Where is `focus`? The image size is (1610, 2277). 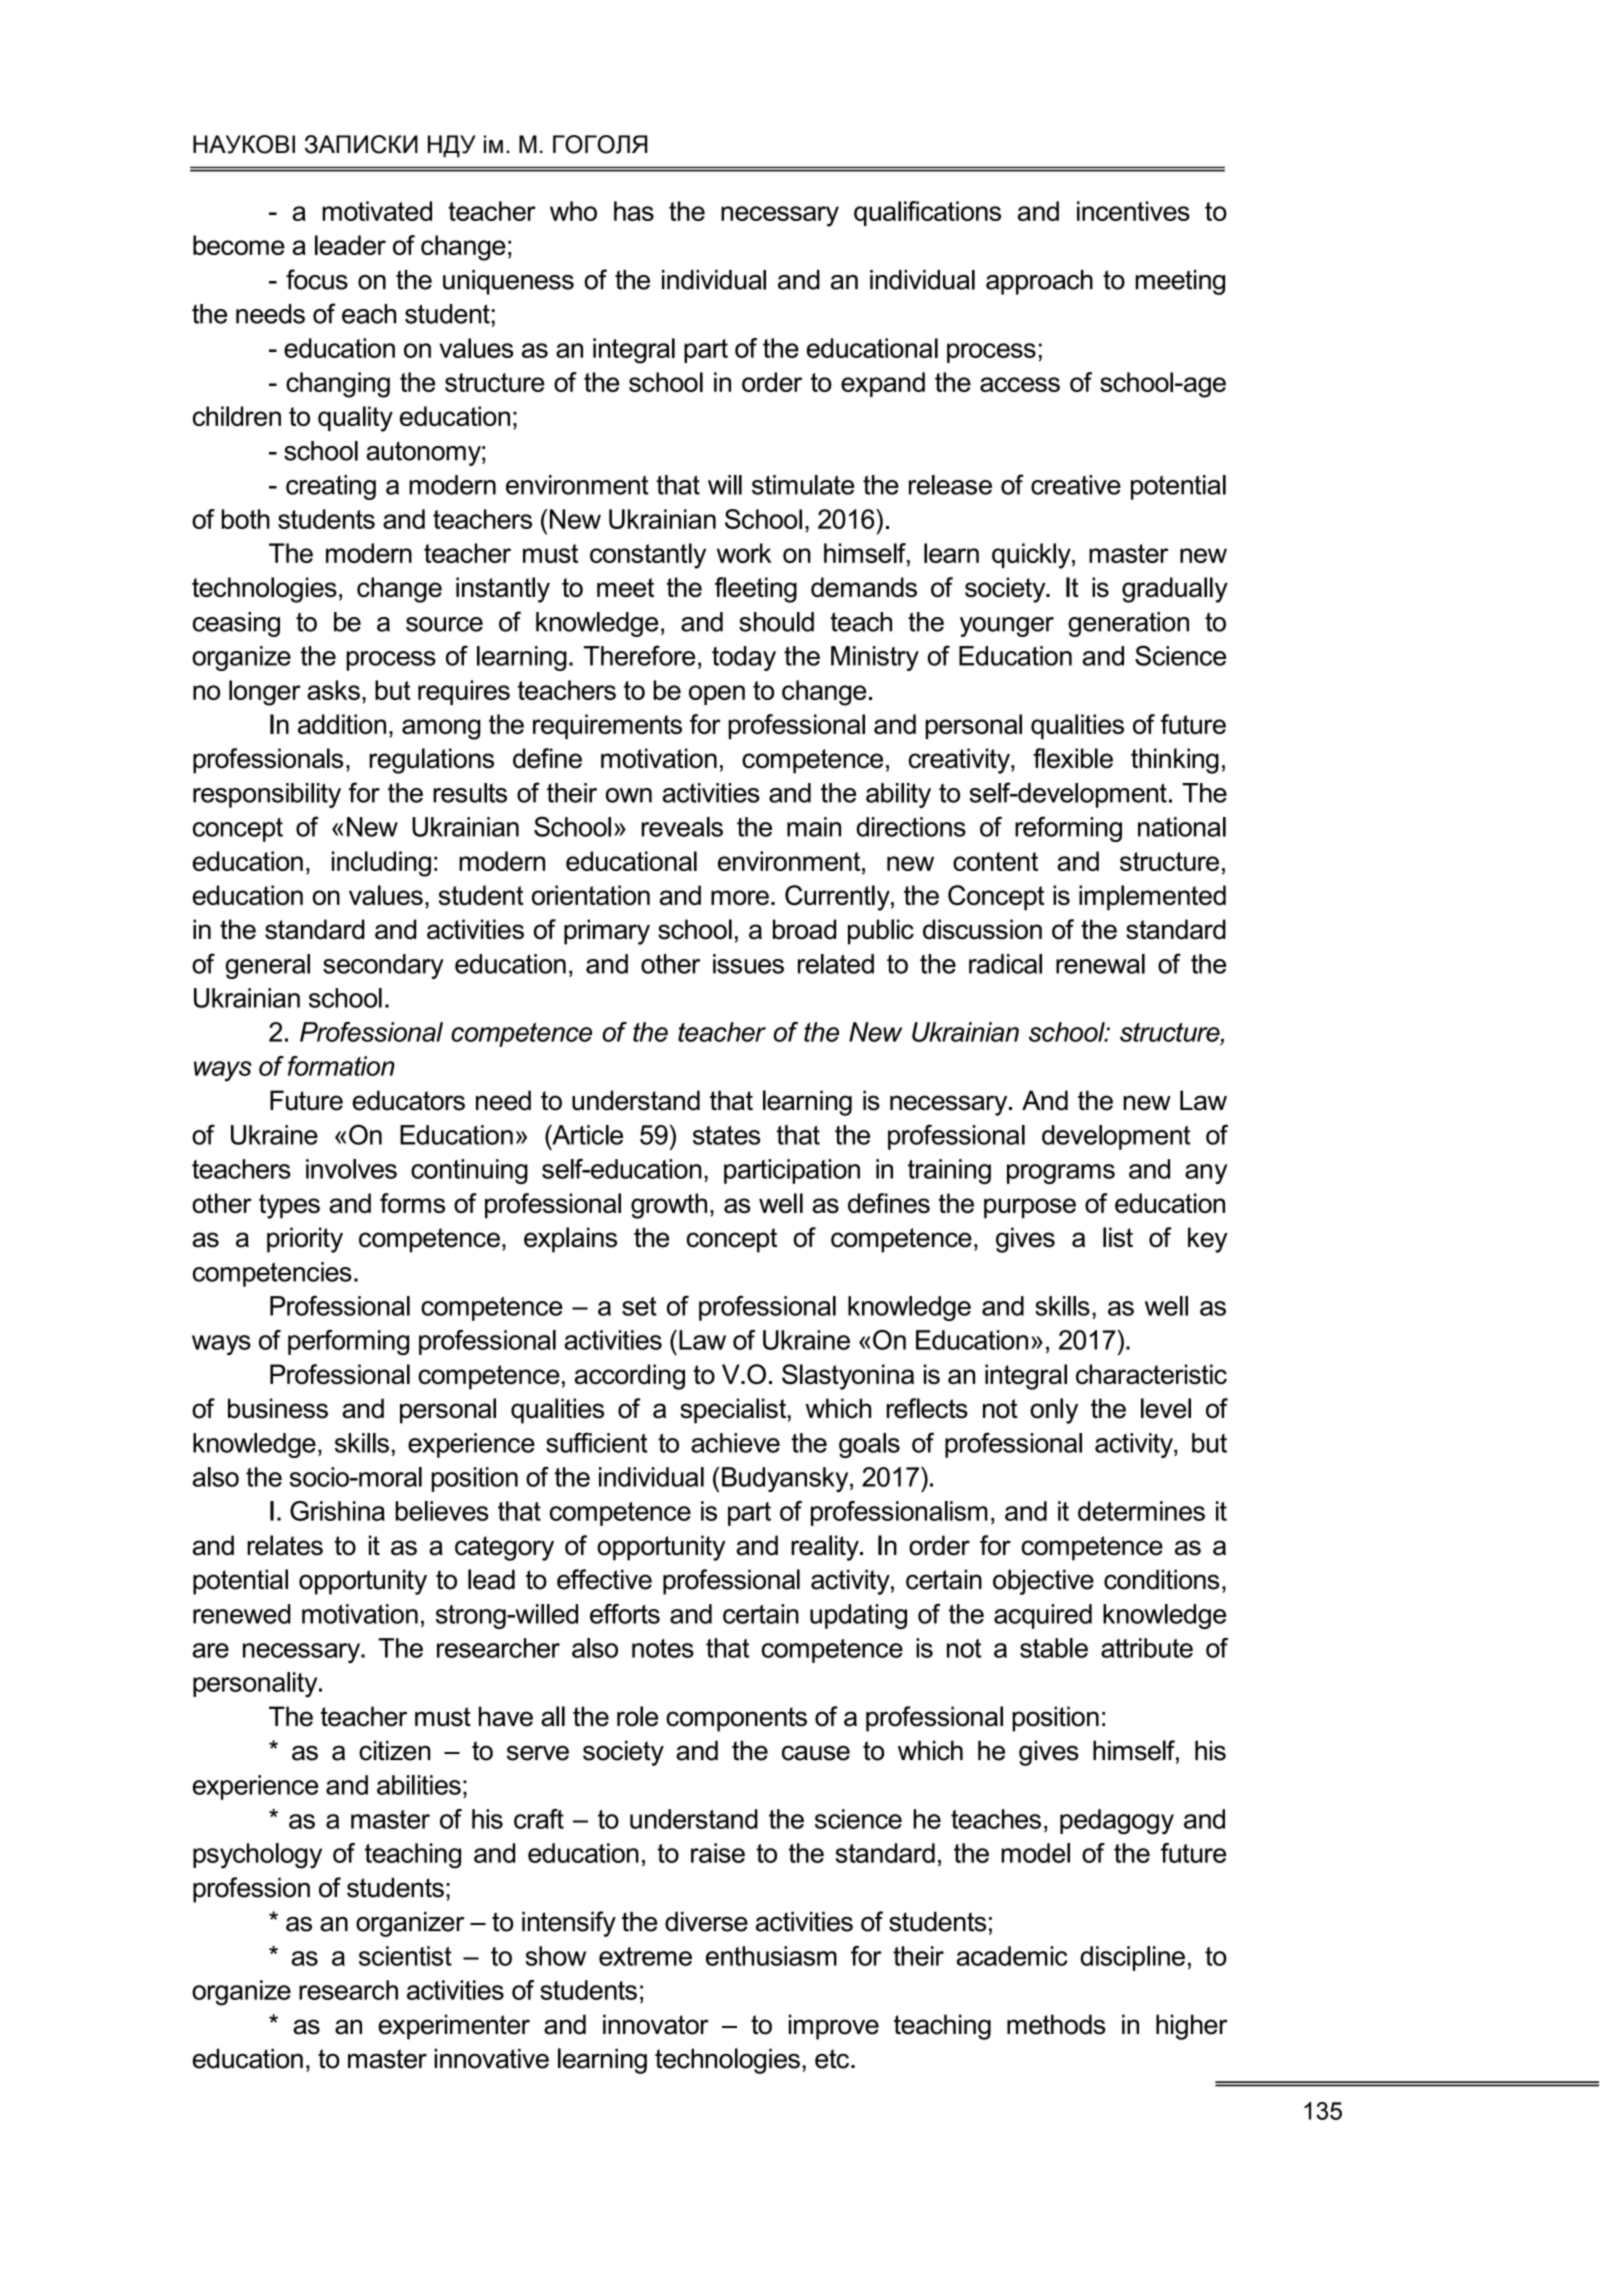
focus is located at coordinates (317, 279).
